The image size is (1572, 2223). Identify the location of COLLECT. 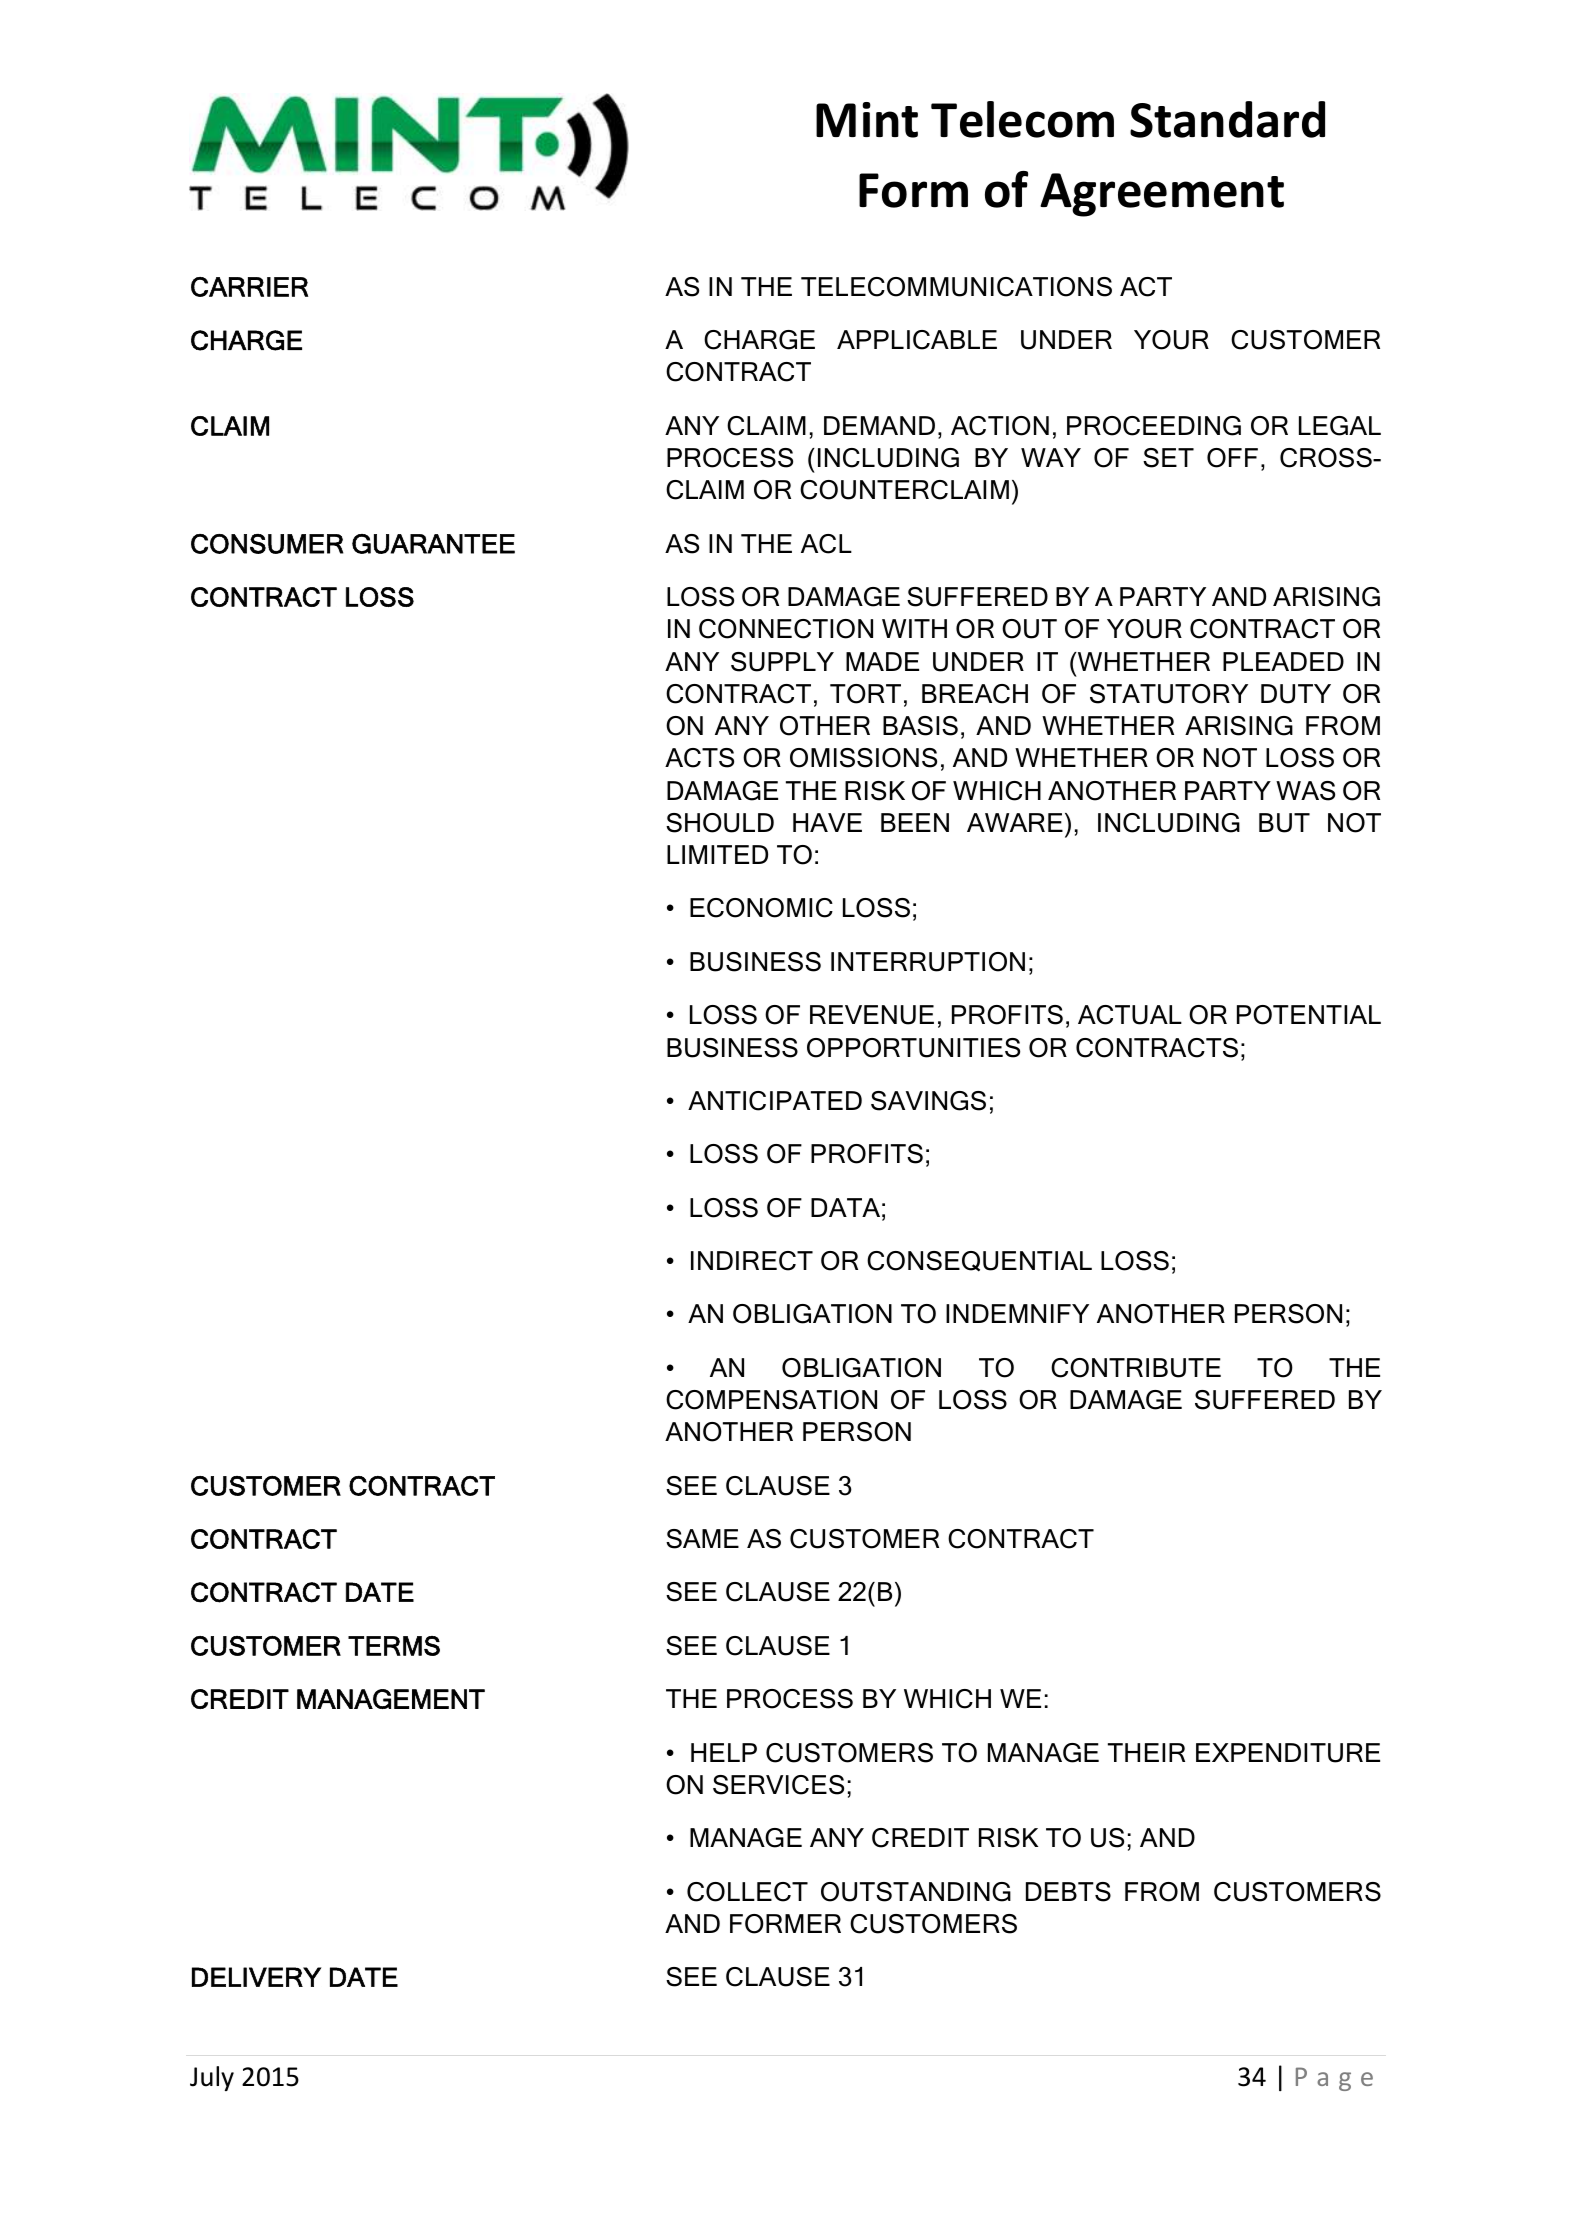
(747, 1892).
